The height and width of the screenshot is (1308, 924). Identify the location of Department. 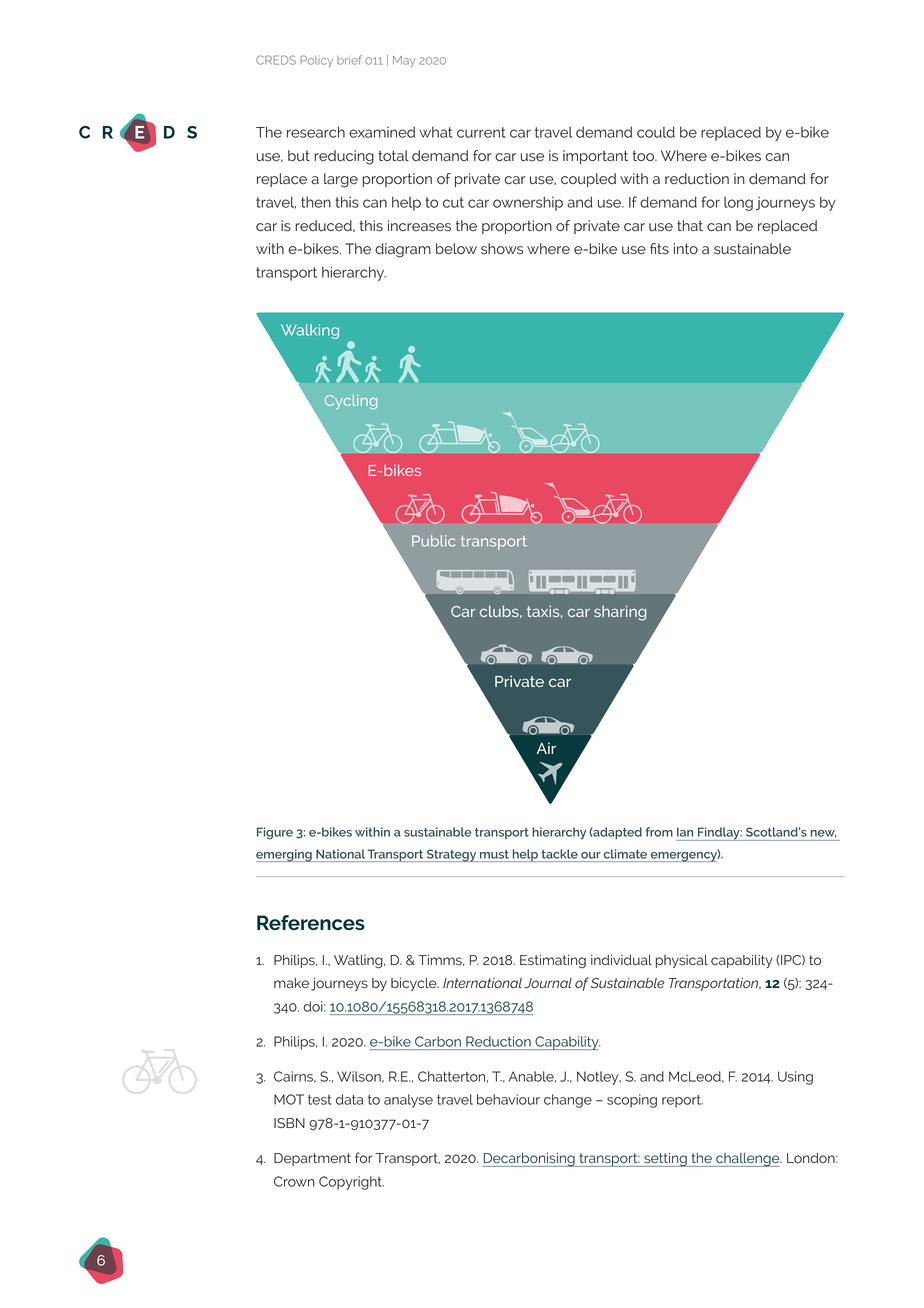
(312, 1159).
